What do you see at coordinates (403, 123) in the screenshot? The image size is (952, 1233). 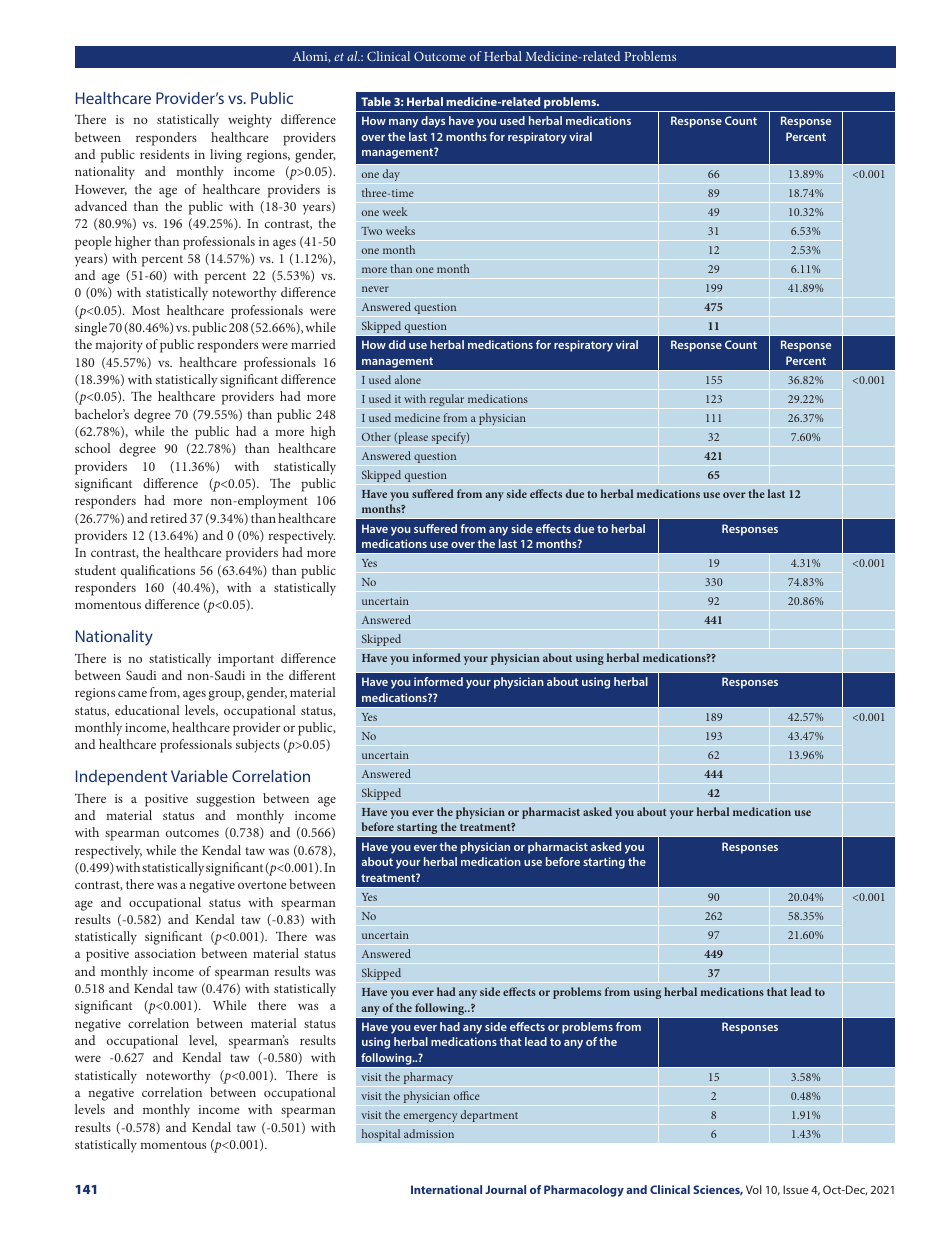 I see `many` at bounding box center [403, 123].
